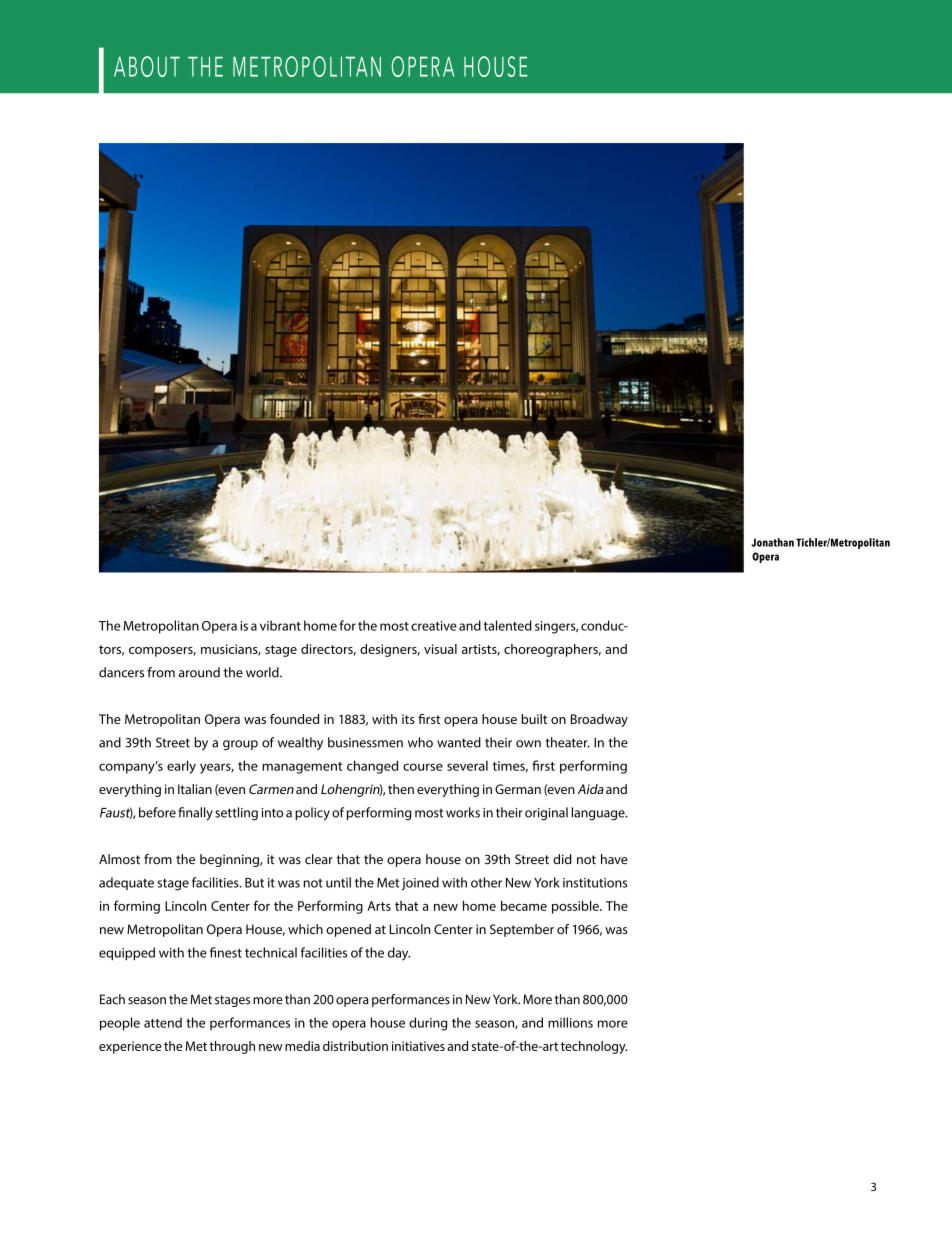  I want to click on creative, so click(434, 626).
